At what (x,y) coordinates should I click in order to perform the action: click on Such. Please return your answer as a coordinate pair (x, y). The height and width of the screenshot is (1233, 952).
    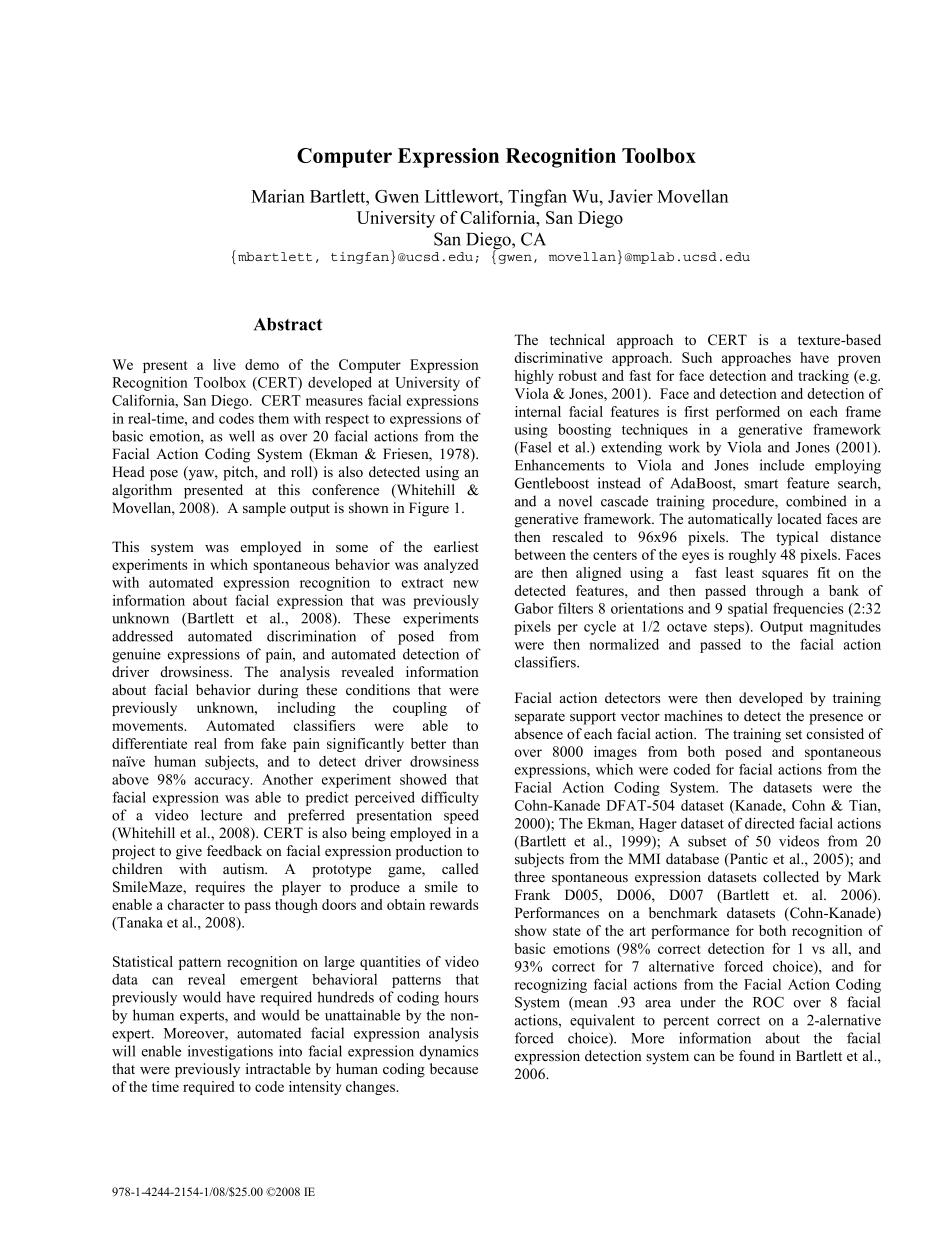
    Looking at the image, I should click on (697, 357).
